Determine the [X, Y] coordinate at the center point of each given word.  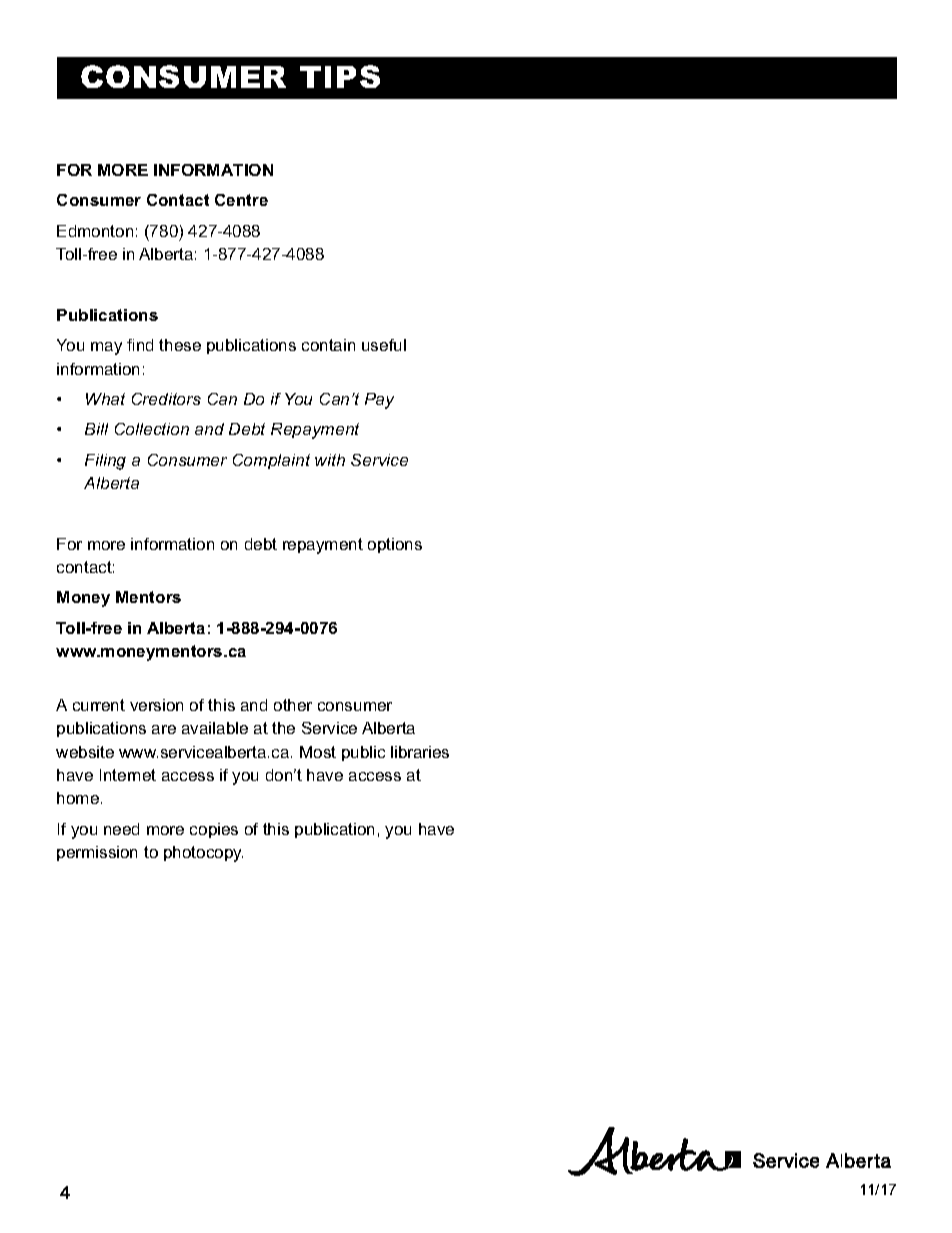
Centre [241, 200]
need [121, 829]
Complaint [271, 461]
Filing [105, 462]
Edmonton [95, 231]
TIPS [340, 76]
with [330, 460]
